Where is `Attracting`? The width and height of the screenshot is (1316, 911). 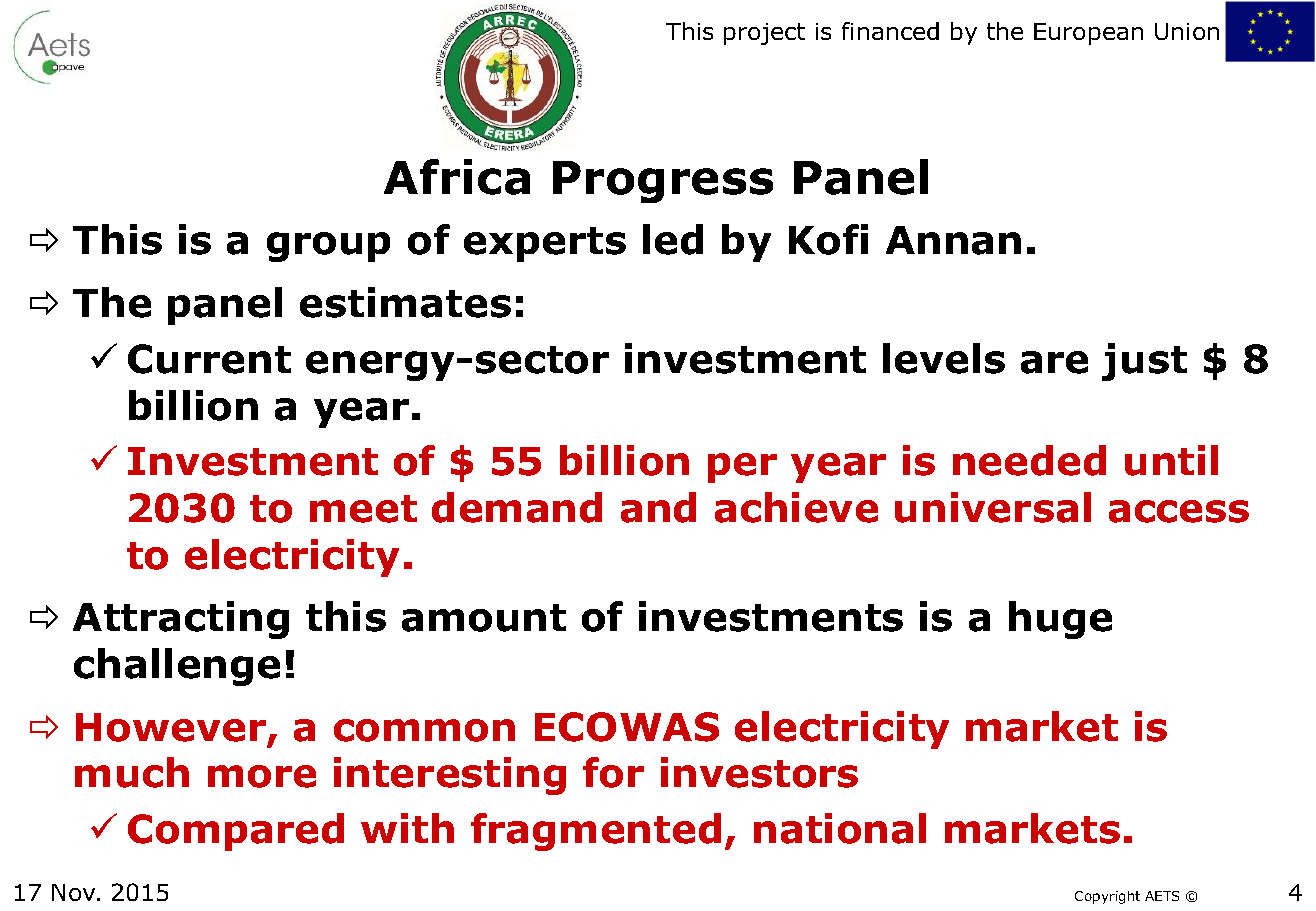 Attracting is located at coordinates (181, 620).
